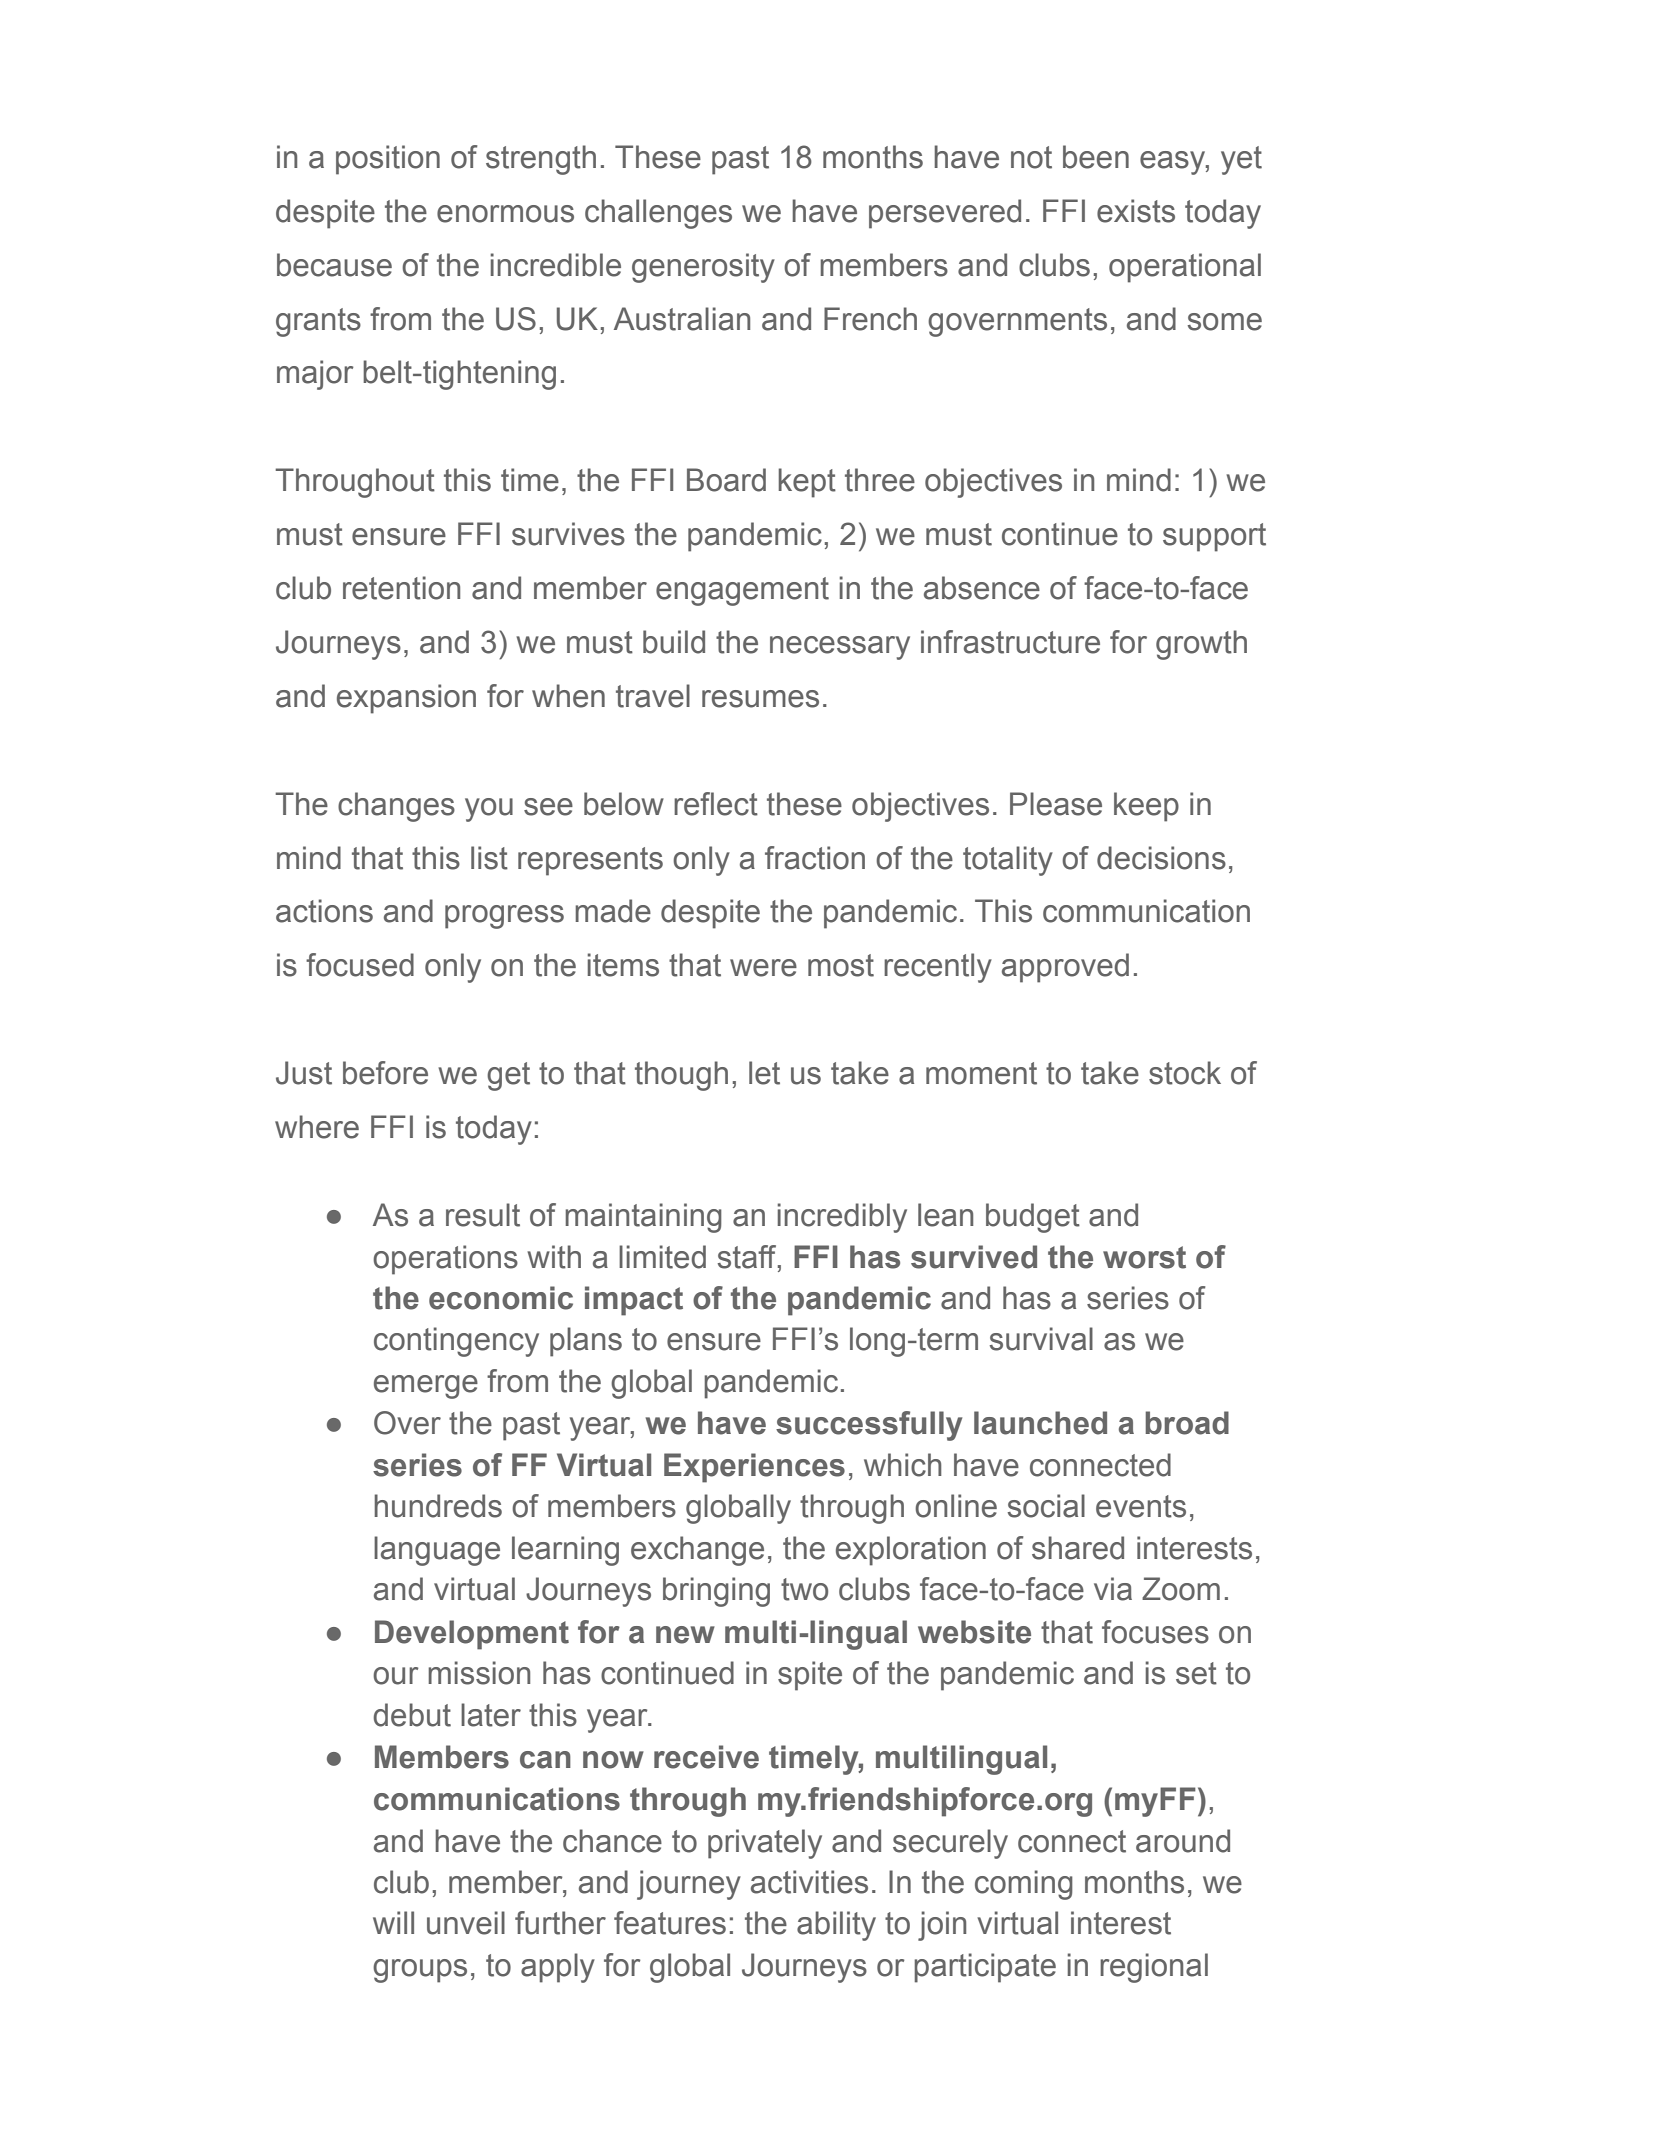 The width and height of the page is (1663, 2152). I want to click on position, so click(388, 160).
